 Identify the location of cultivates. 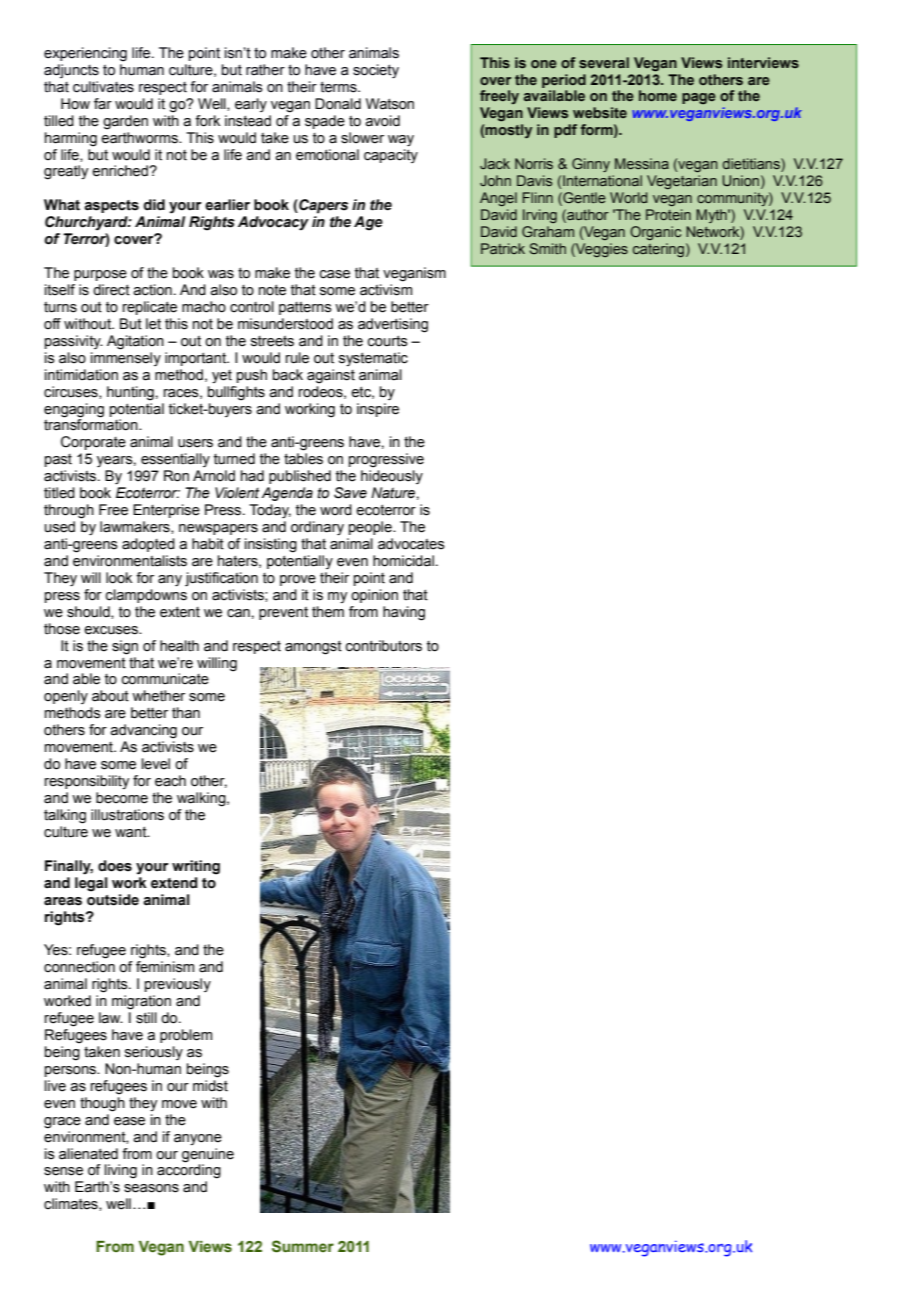
(103, 87).
